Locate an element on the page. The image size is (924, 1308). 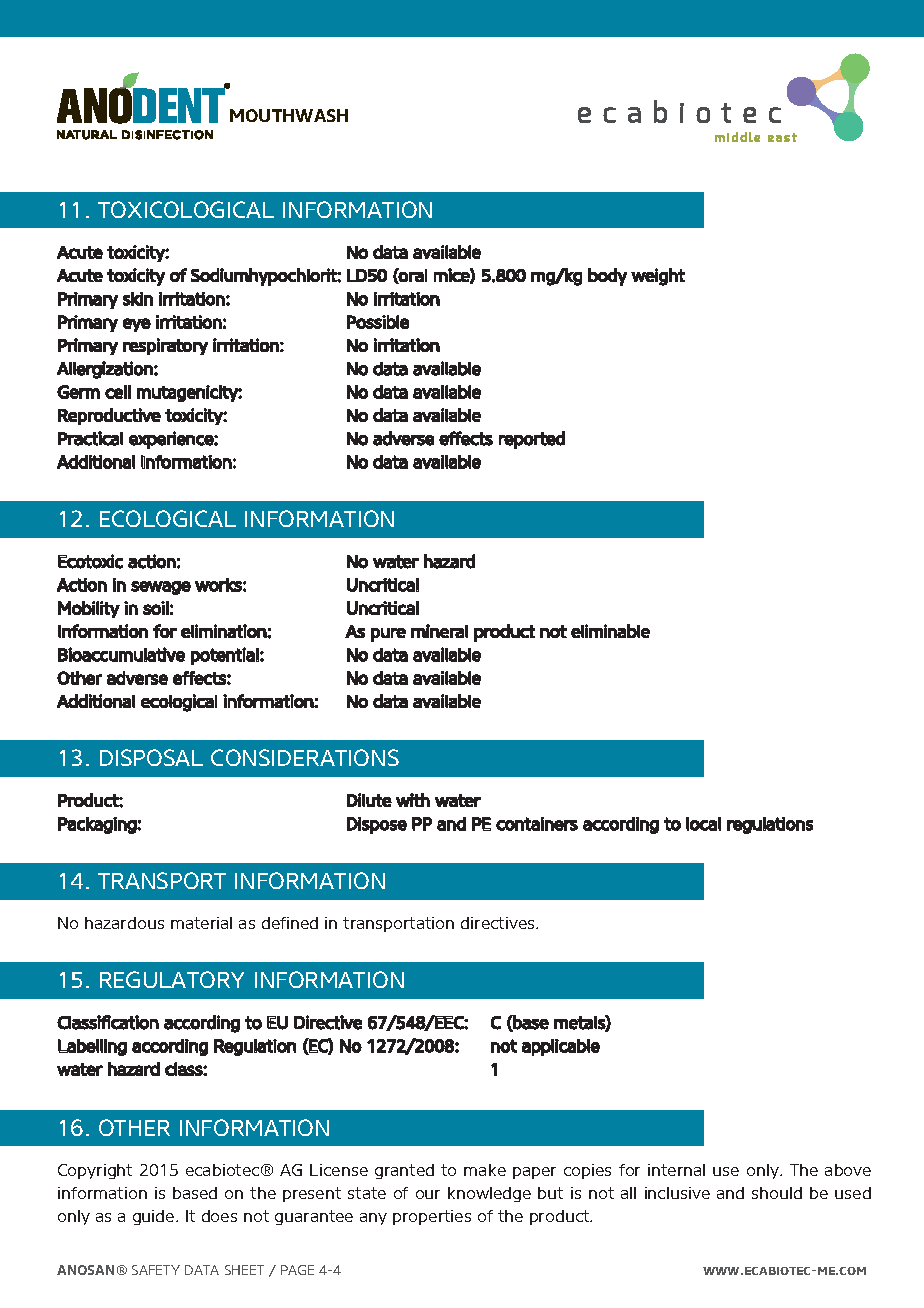
should is located at coordinates (777, 1193).
